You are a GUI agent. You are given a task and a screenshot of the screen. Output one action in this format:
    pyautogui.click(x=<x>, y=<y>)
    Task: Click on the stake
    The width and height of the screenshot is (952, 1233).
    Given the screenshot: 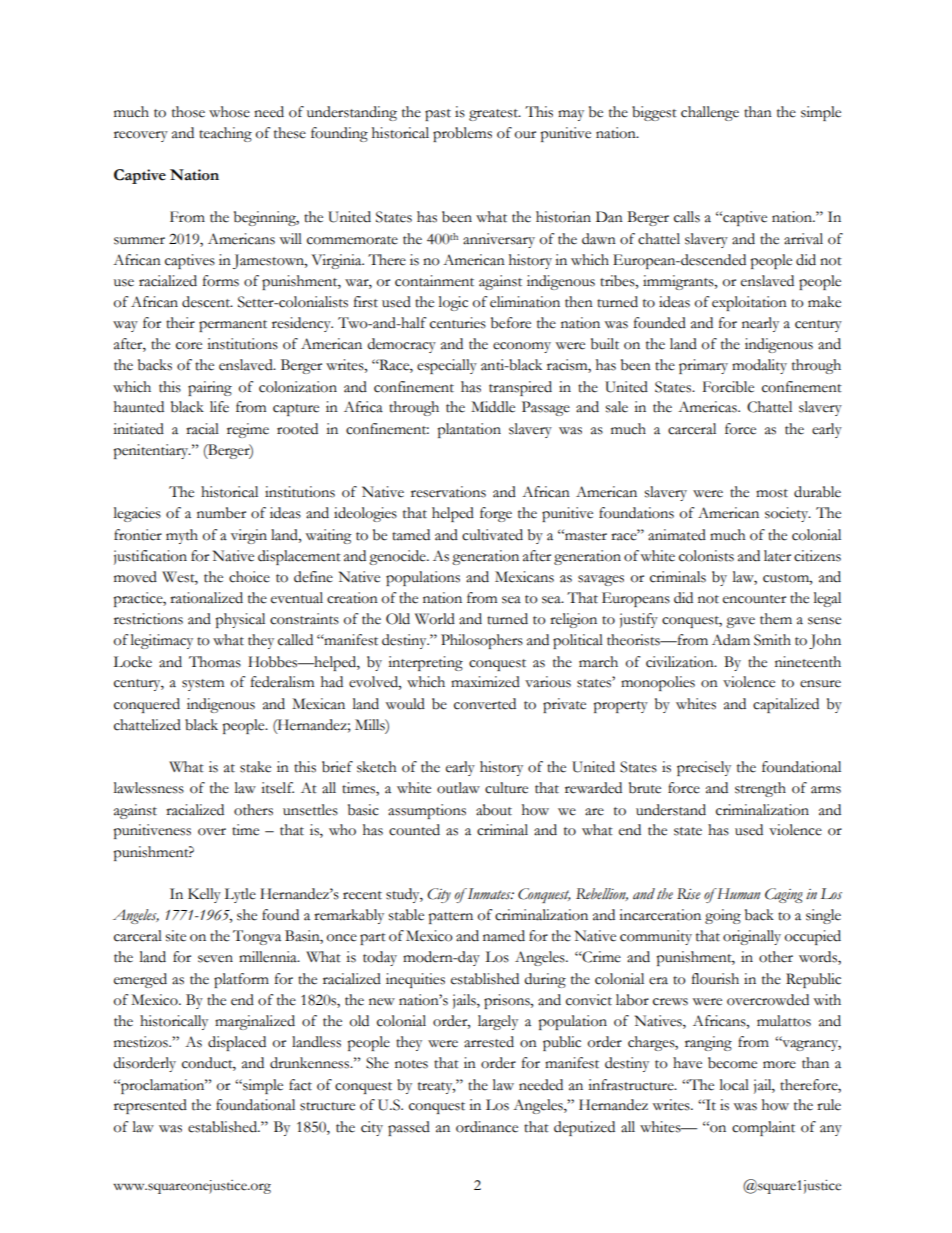 What is the action you would take?
    pyautogui.click(x=255, y=767)
